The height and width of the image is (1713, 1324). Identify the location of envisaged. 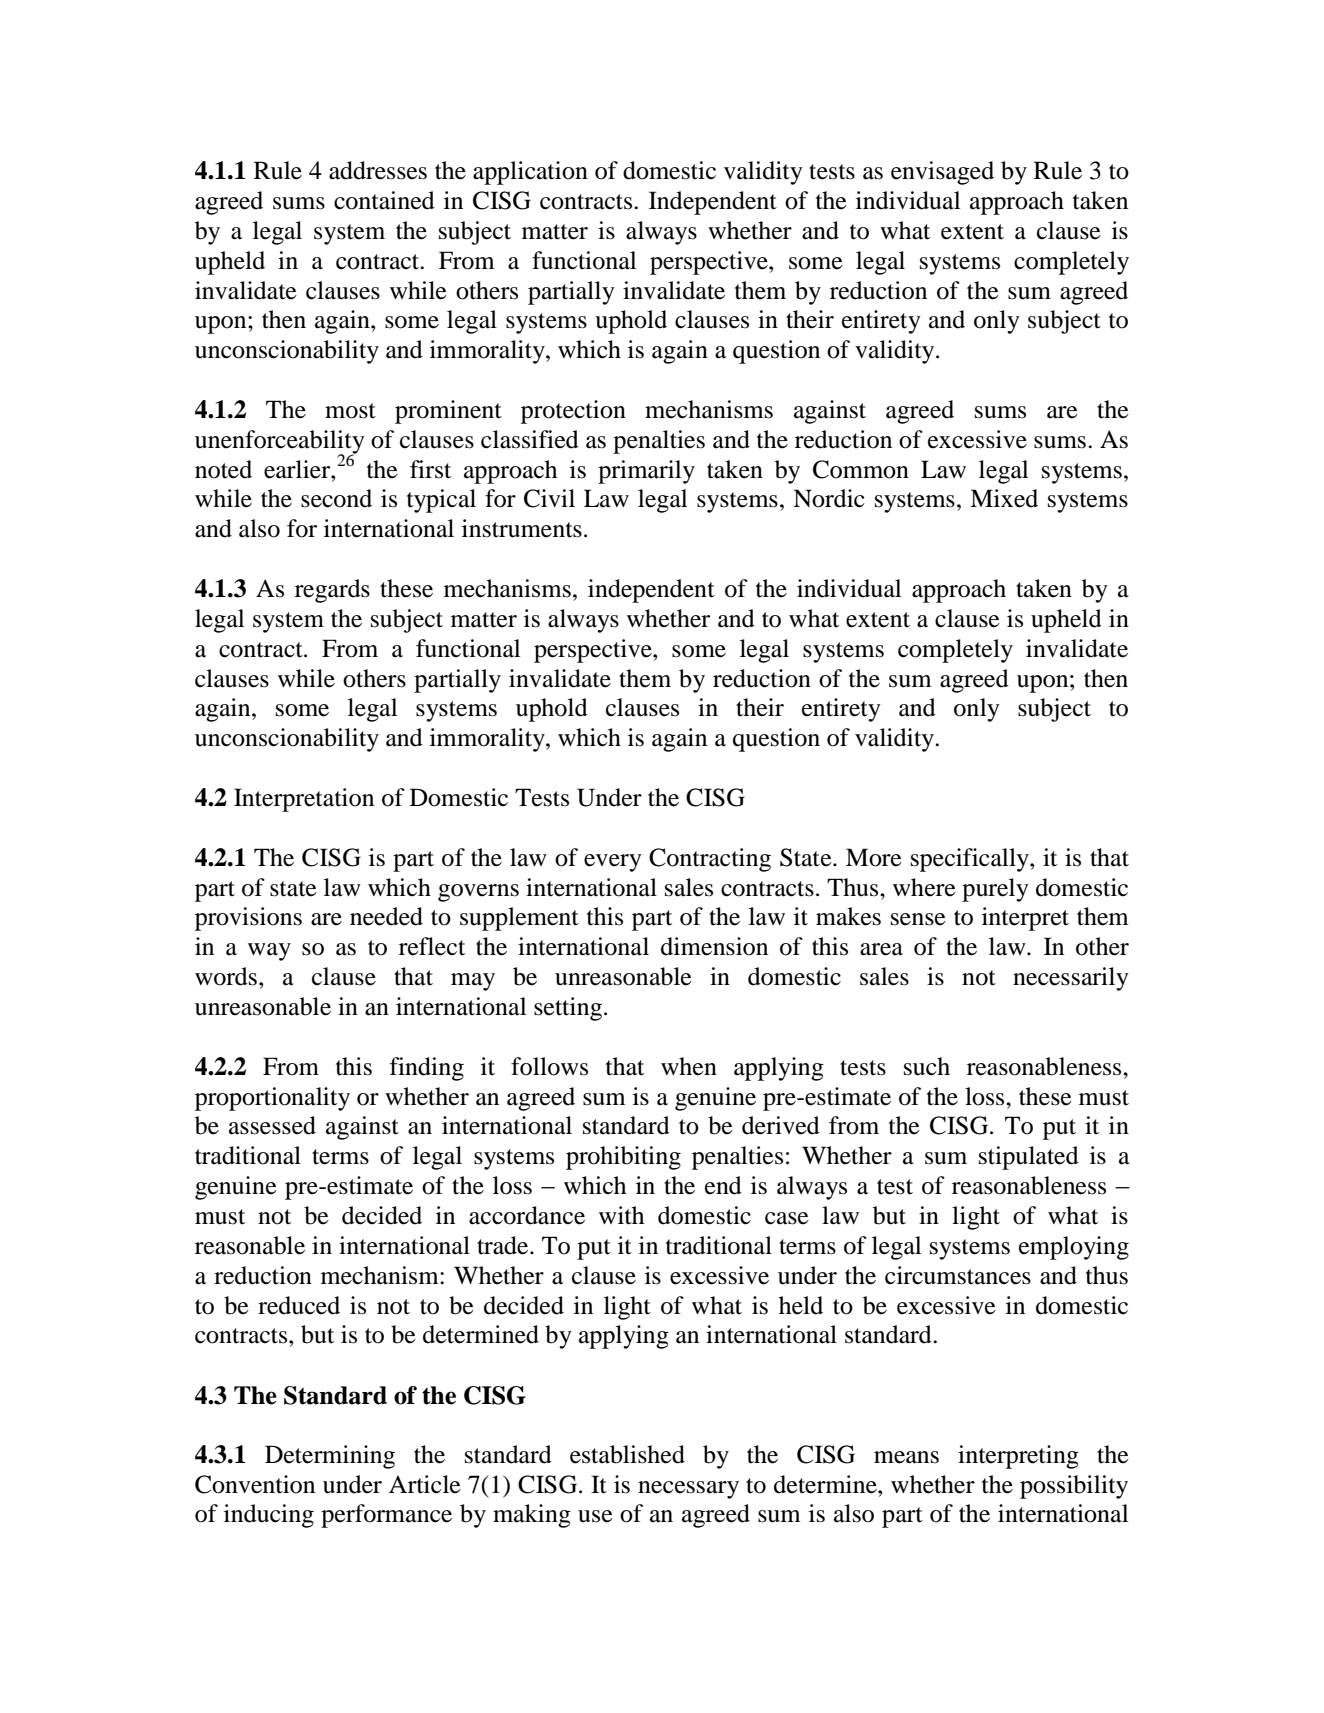
(942, 173).
